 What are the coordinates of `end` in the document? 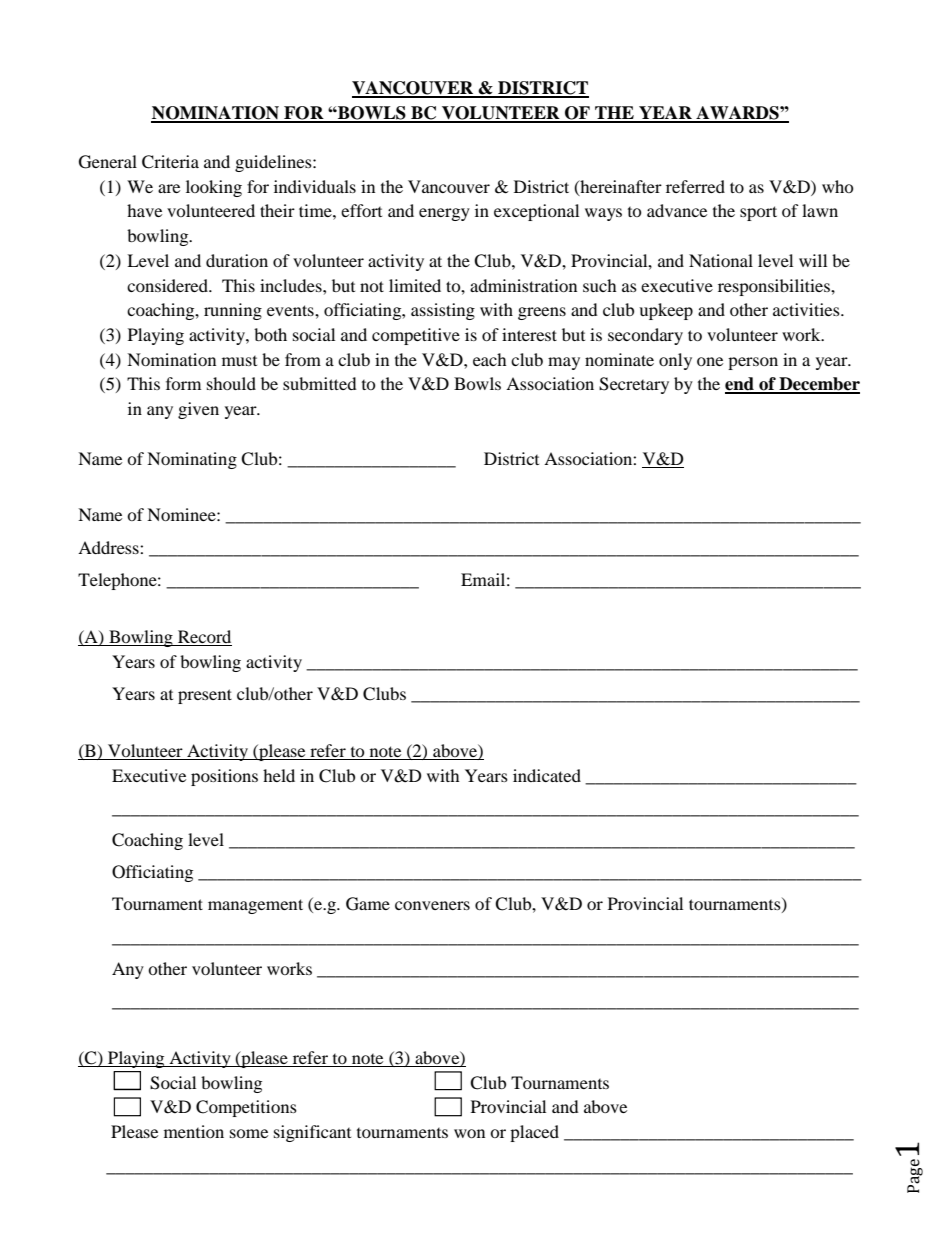 It's located at (740, 385).
